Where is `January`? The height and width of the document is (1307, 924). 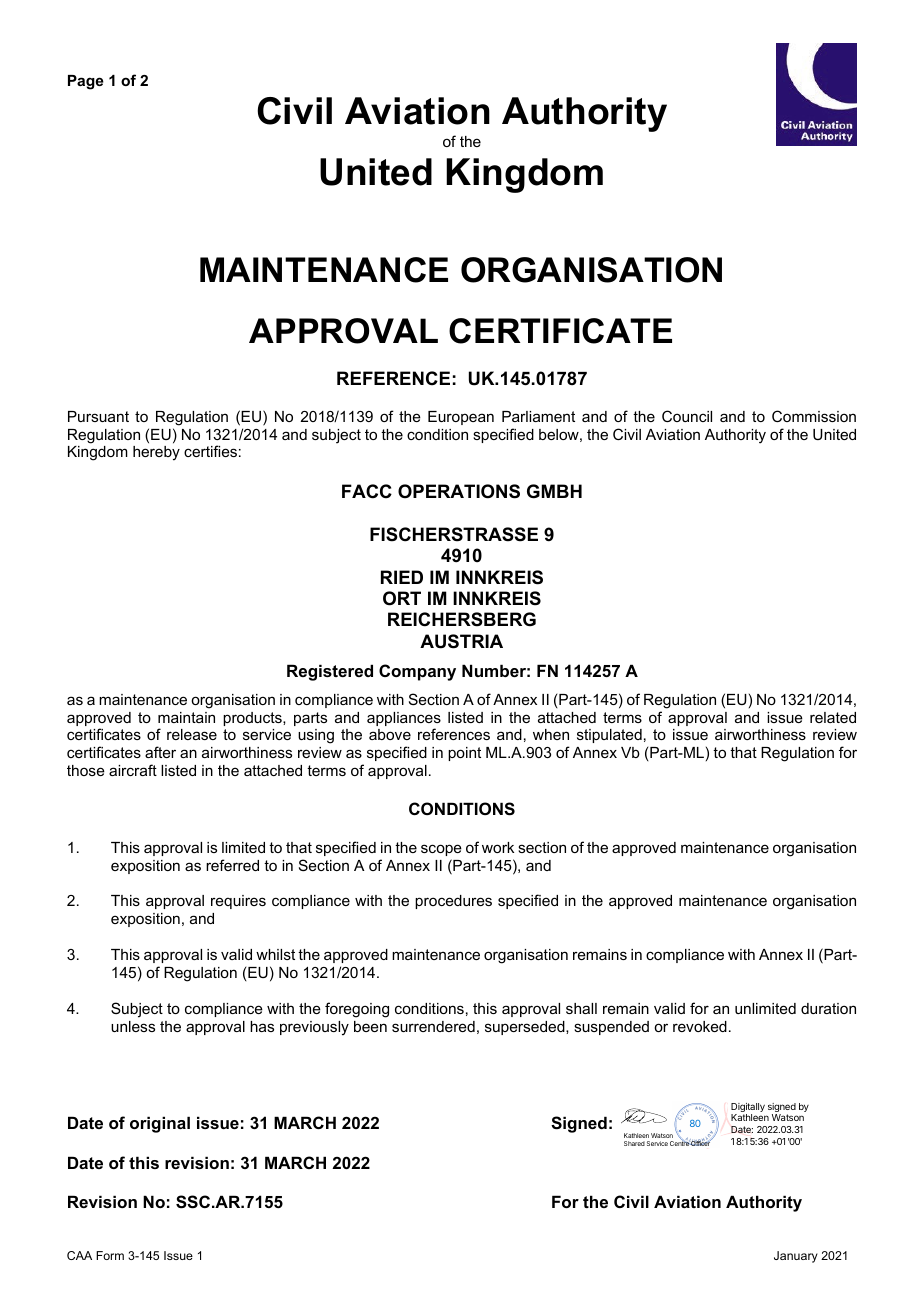 January is located at coordinates (796, 1257).
